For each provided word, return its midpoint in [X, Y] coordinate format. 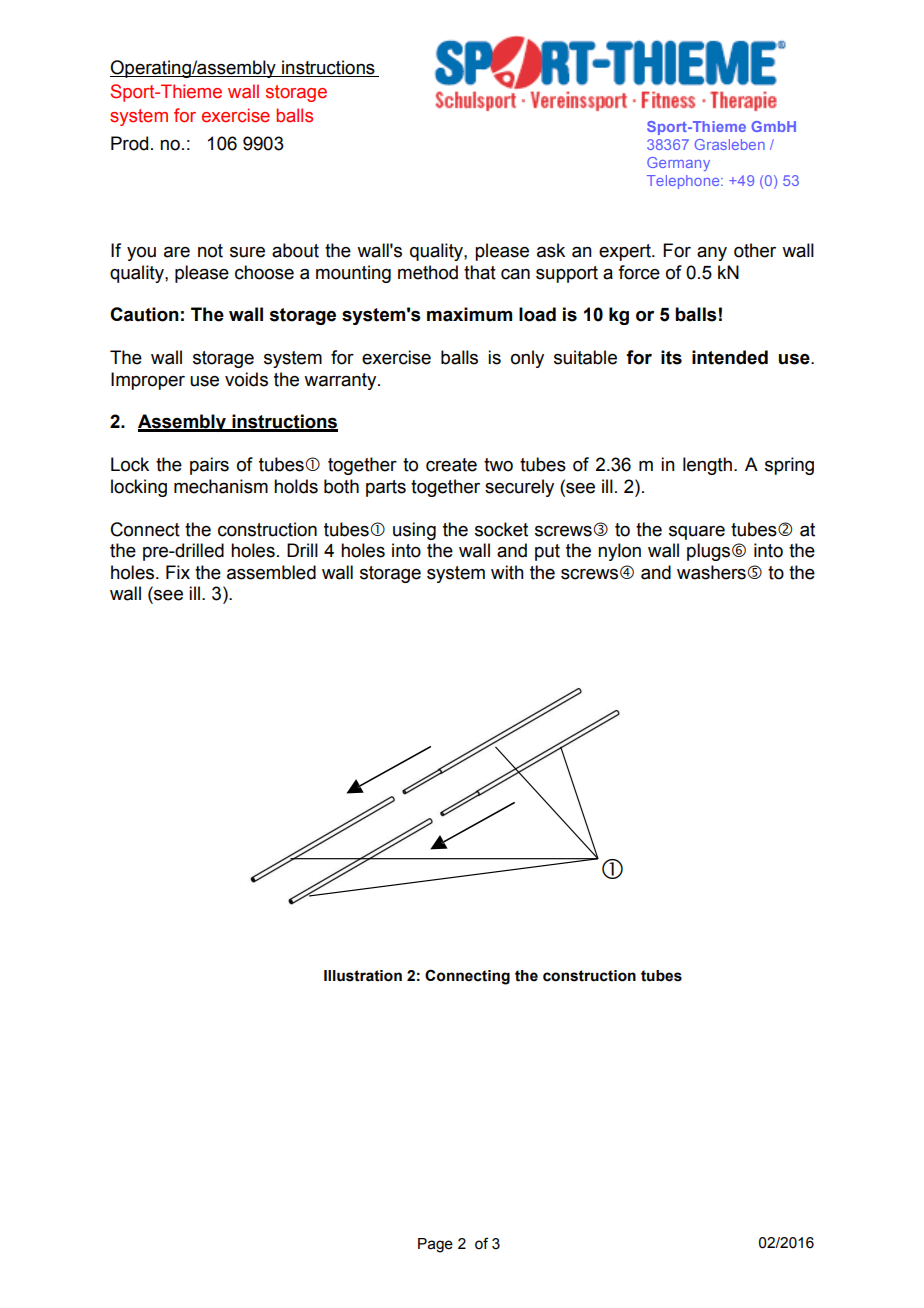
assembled [271, 572]
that [480, 272]
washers [712, 572]
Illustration [363, 976]
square [697, 532]
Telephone [684, 182]
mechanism [221, 486]
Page [435, 1245]
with [507, 572]
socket [501, 529]
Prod [129, 143]
